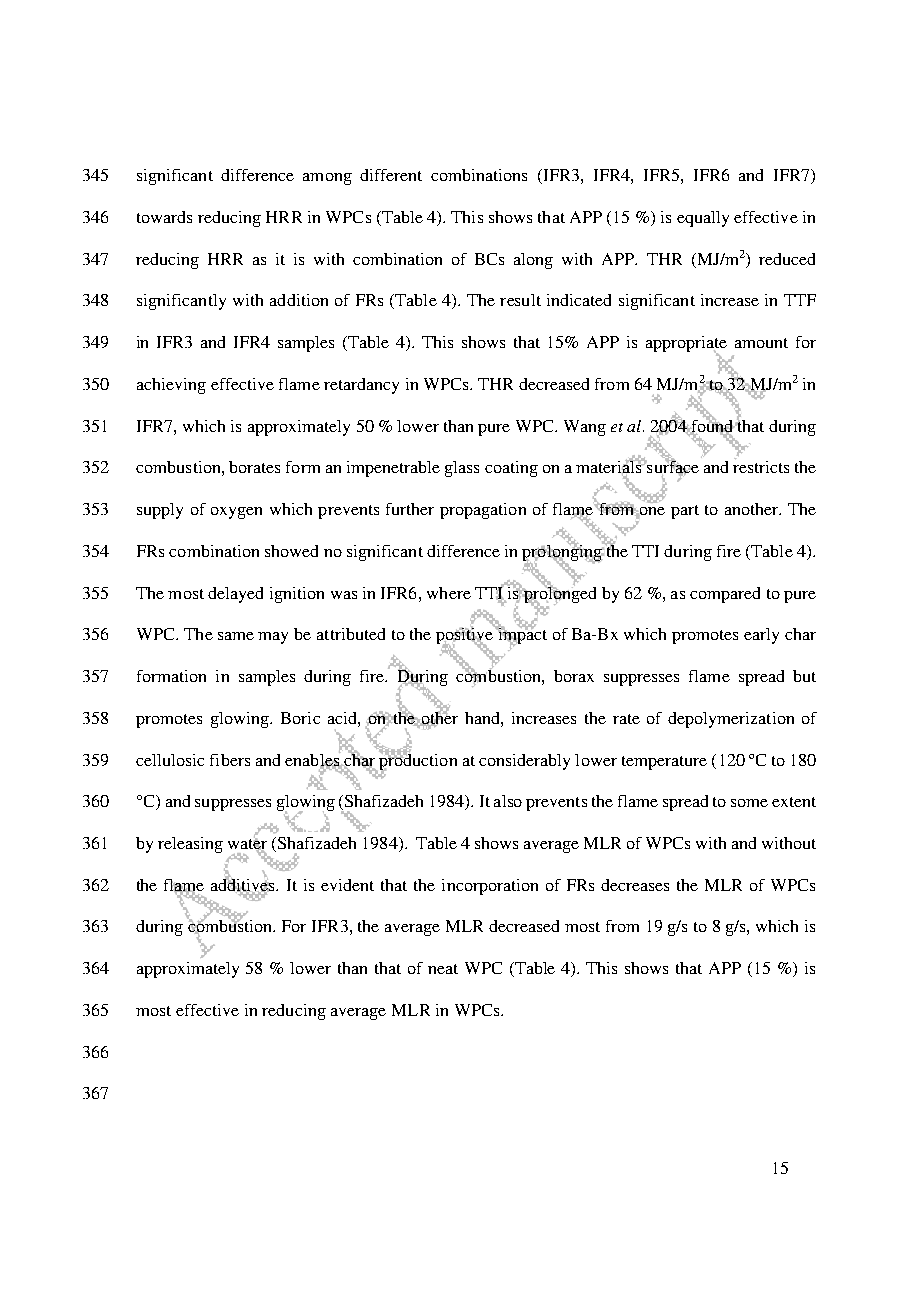  Describe the element at coordinates (236, 513) in the screenshot. I see `oxygen` at that location.
